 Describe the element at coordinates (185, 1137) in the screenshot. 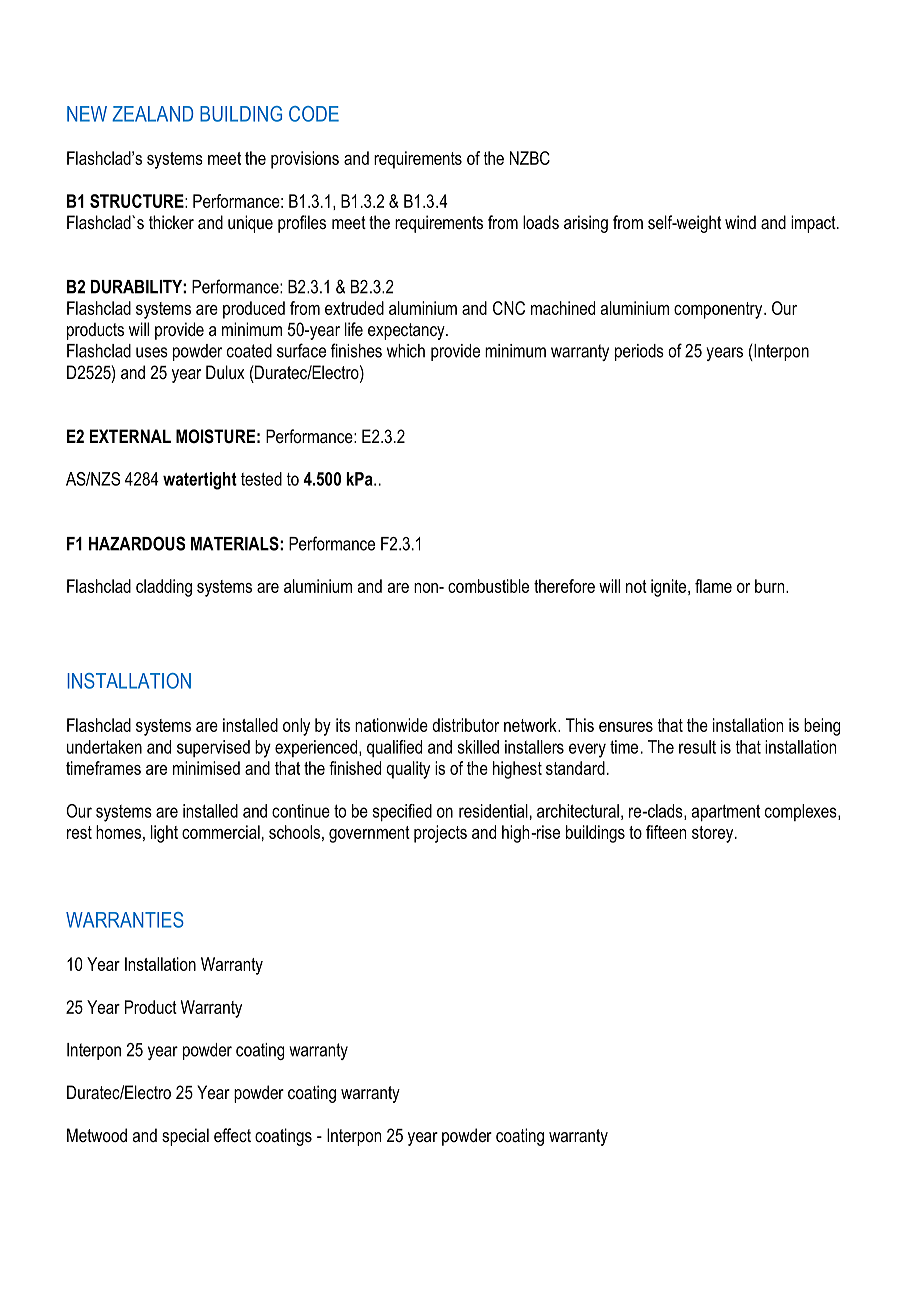

I see `special` at that location.
